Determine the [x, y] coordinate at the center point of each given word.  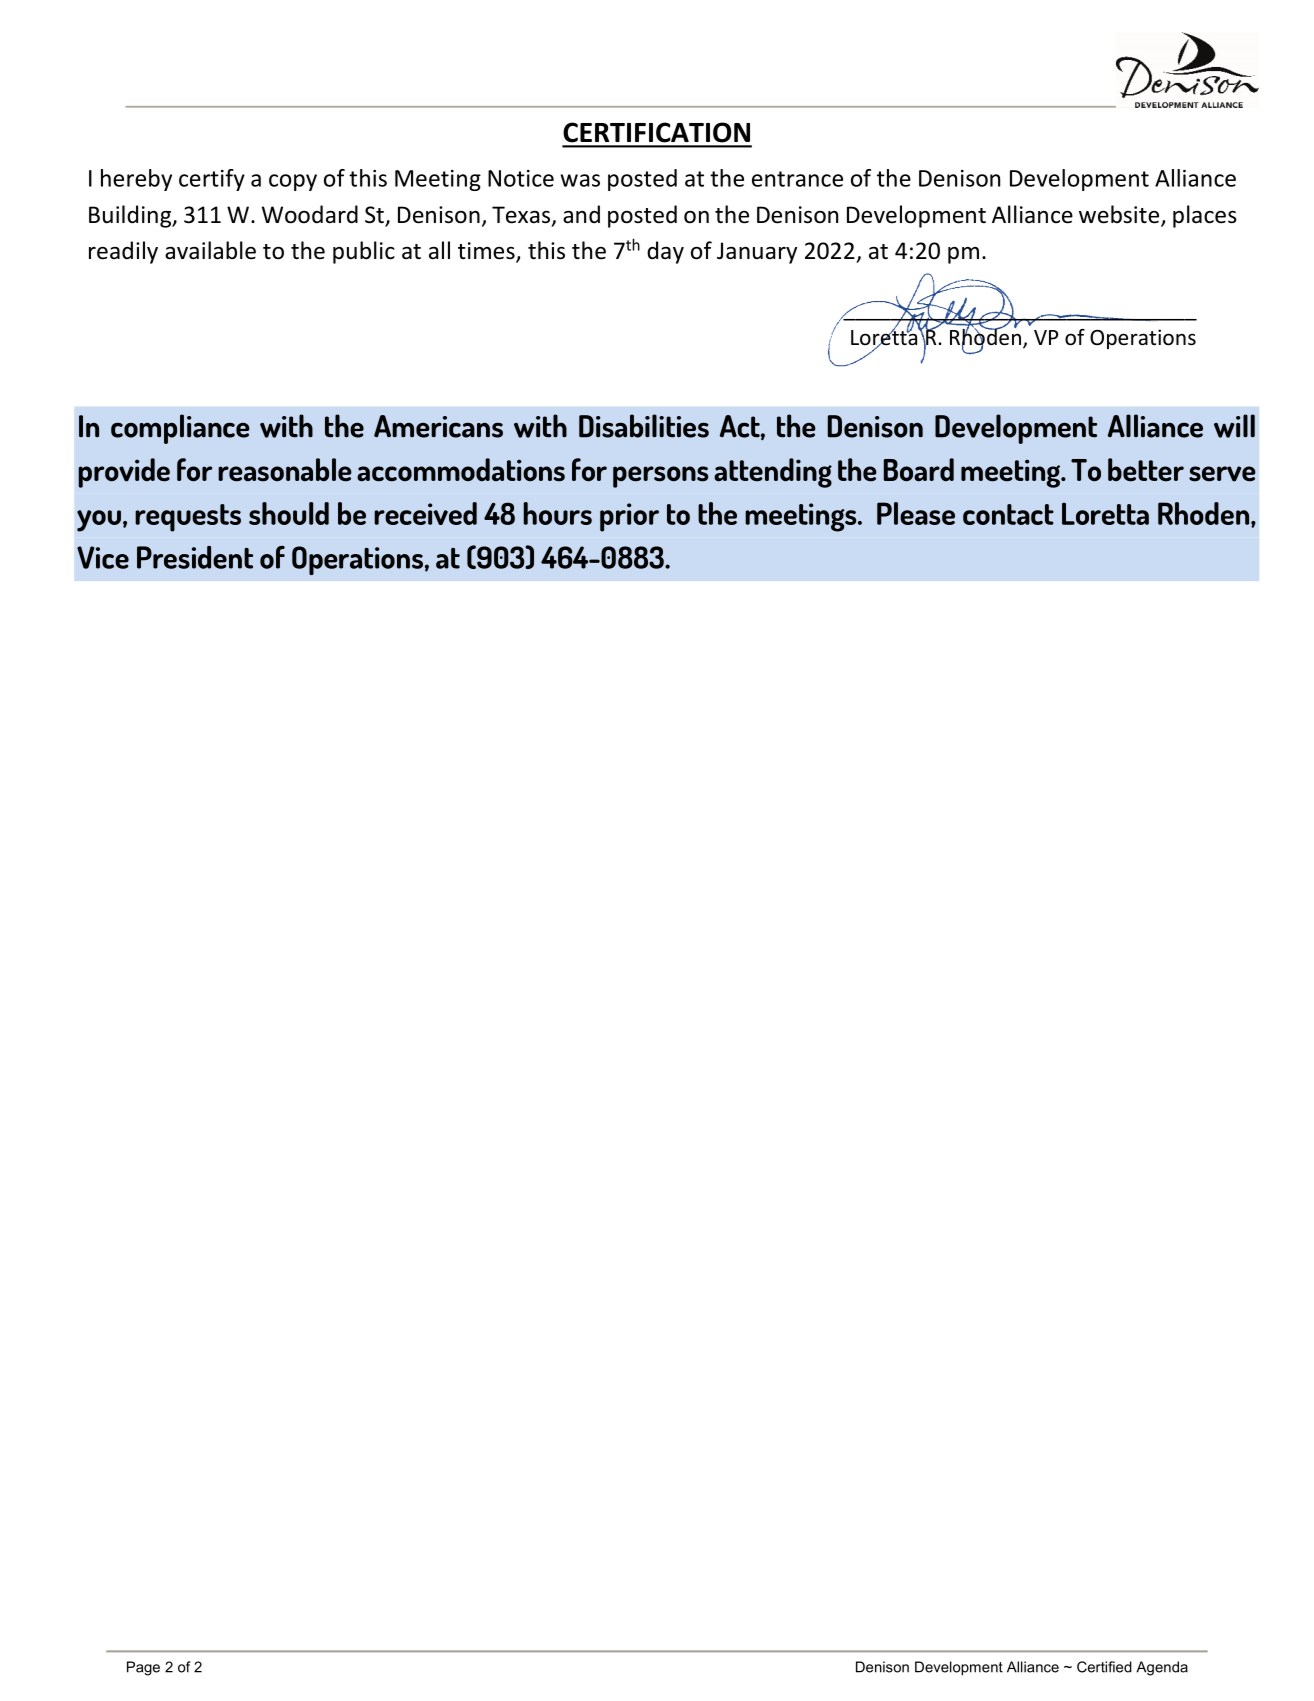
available [210, 250]
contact [1008, 514]
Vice [103, 557]
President [195, 557]
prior [629, 517]
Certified [1104, 1667]
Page [143, 1668]
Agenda [1162, 1668]
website [1120, 215]
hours [558, 513]
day [665, 252]
